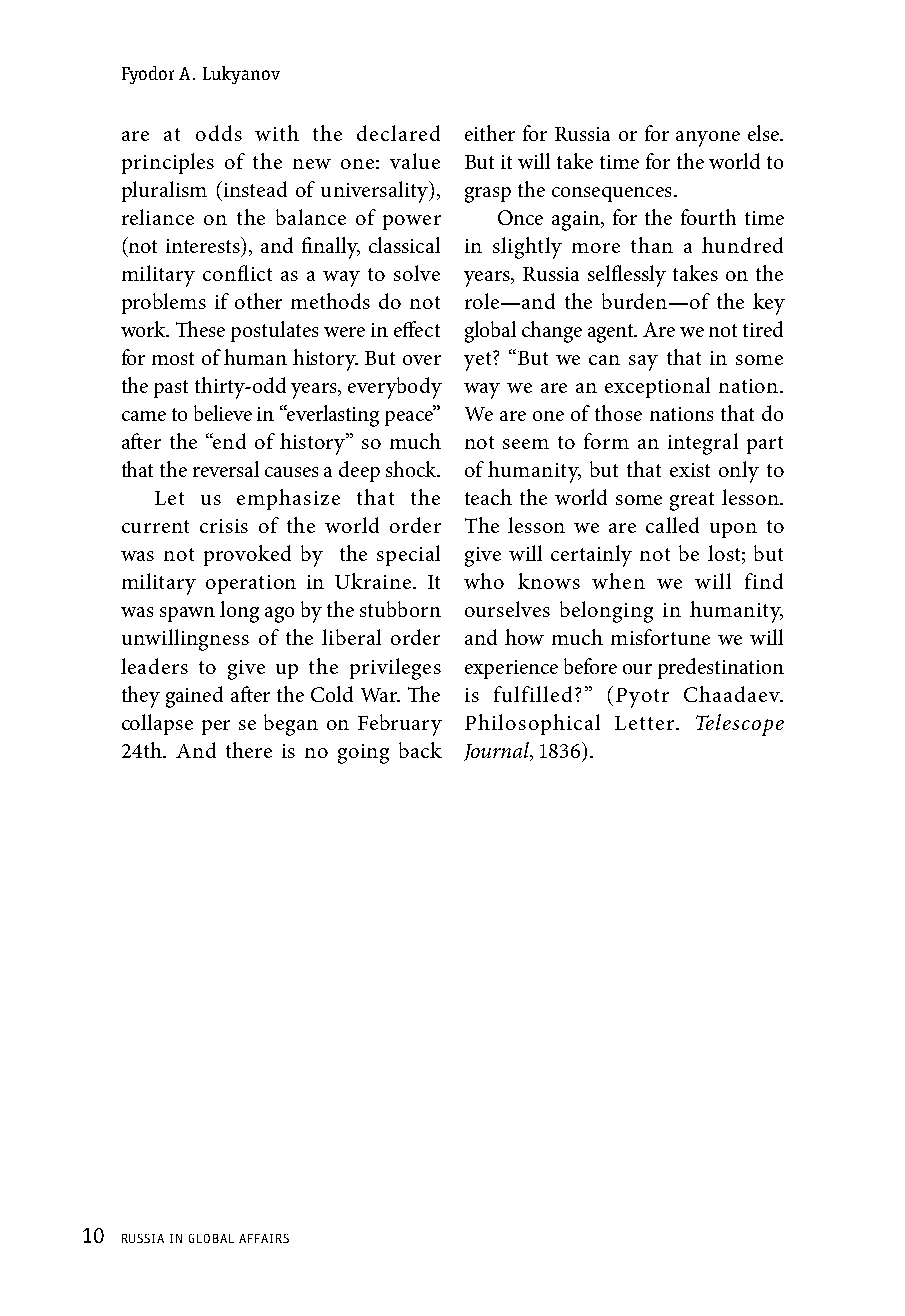 Image resolution: width=905 pixels, height=1316 pixels. Describe the element at coordinates (657, 387) in the document. I see `exceptional` at that location.
